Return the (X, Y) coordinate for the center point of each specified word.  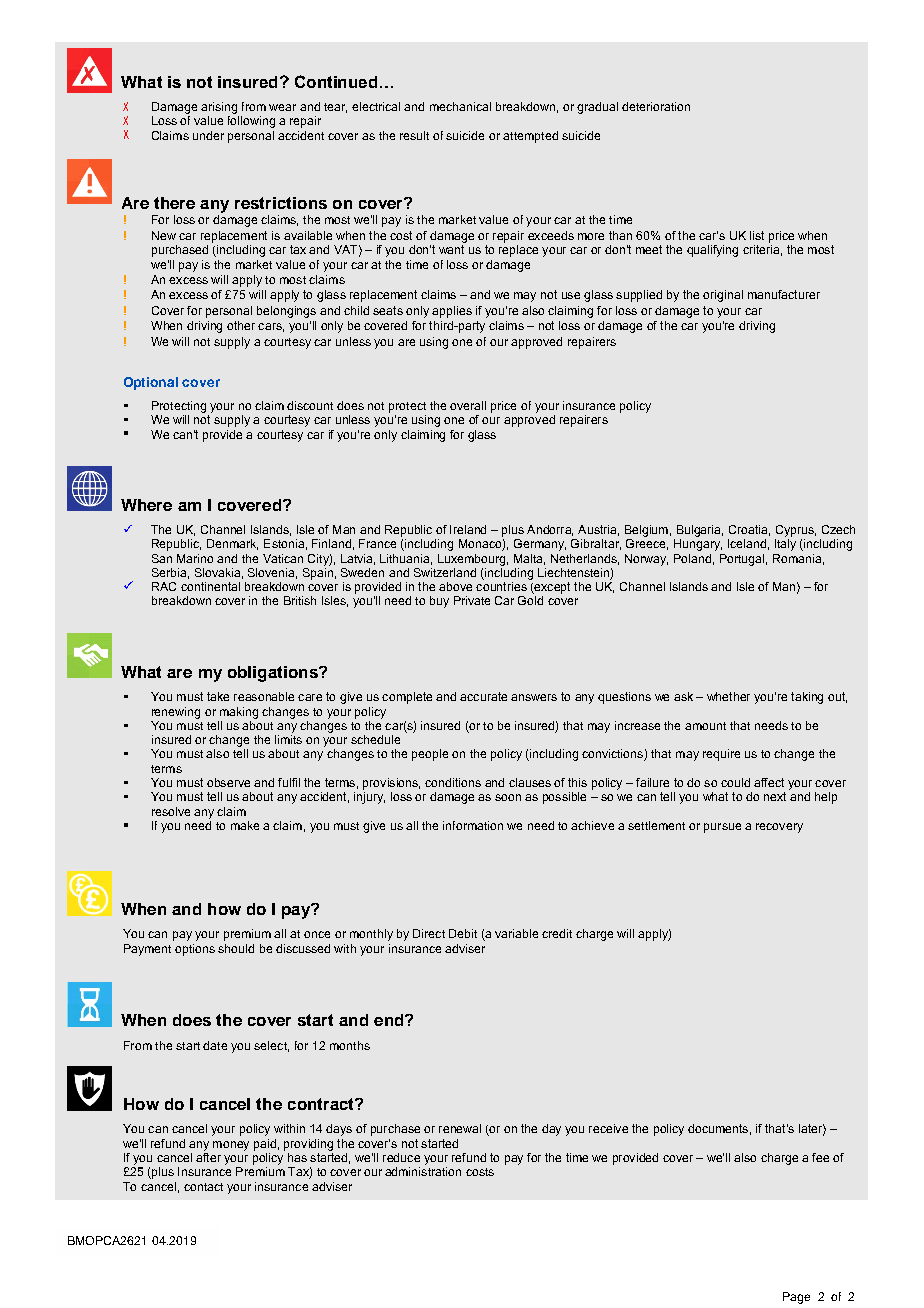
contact (203, 1187)
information (473, 825)
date (215, 1045)
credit (557, 933)
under (208, 135)
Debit (463, 933)
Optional (151, 383)
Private (472, 600)
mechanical (460, 106)
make (245, 825)
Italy (785, 545)
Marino (195, 558)
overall (468, 405)
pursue (722, 828)
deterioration (656, 106)
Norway (646, 560)
